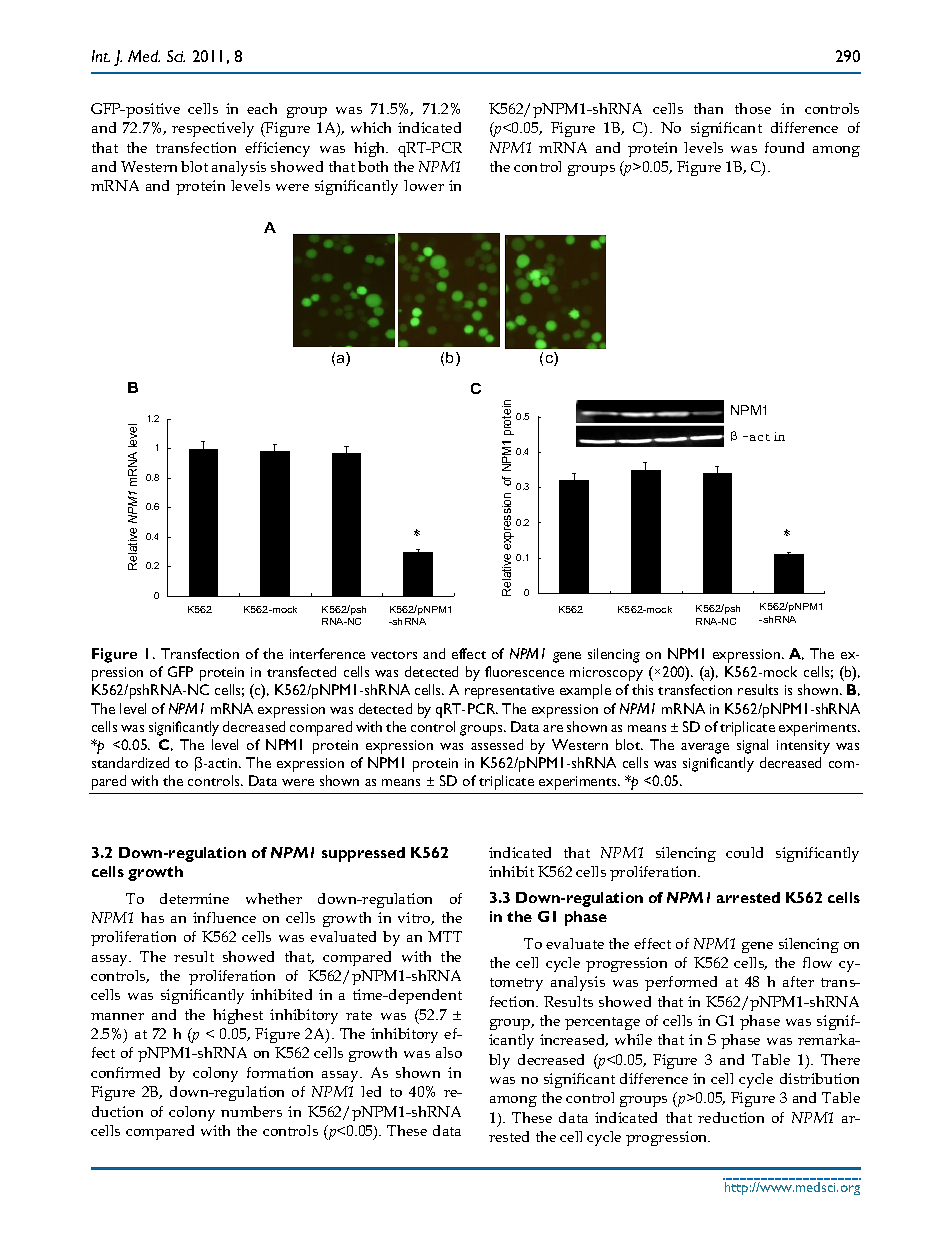 This screenshot has height=1233, width=952. What do you see at coordinates (394, 655) in the screenshot?
I see `vectors` at bounding box center [394, 655].
